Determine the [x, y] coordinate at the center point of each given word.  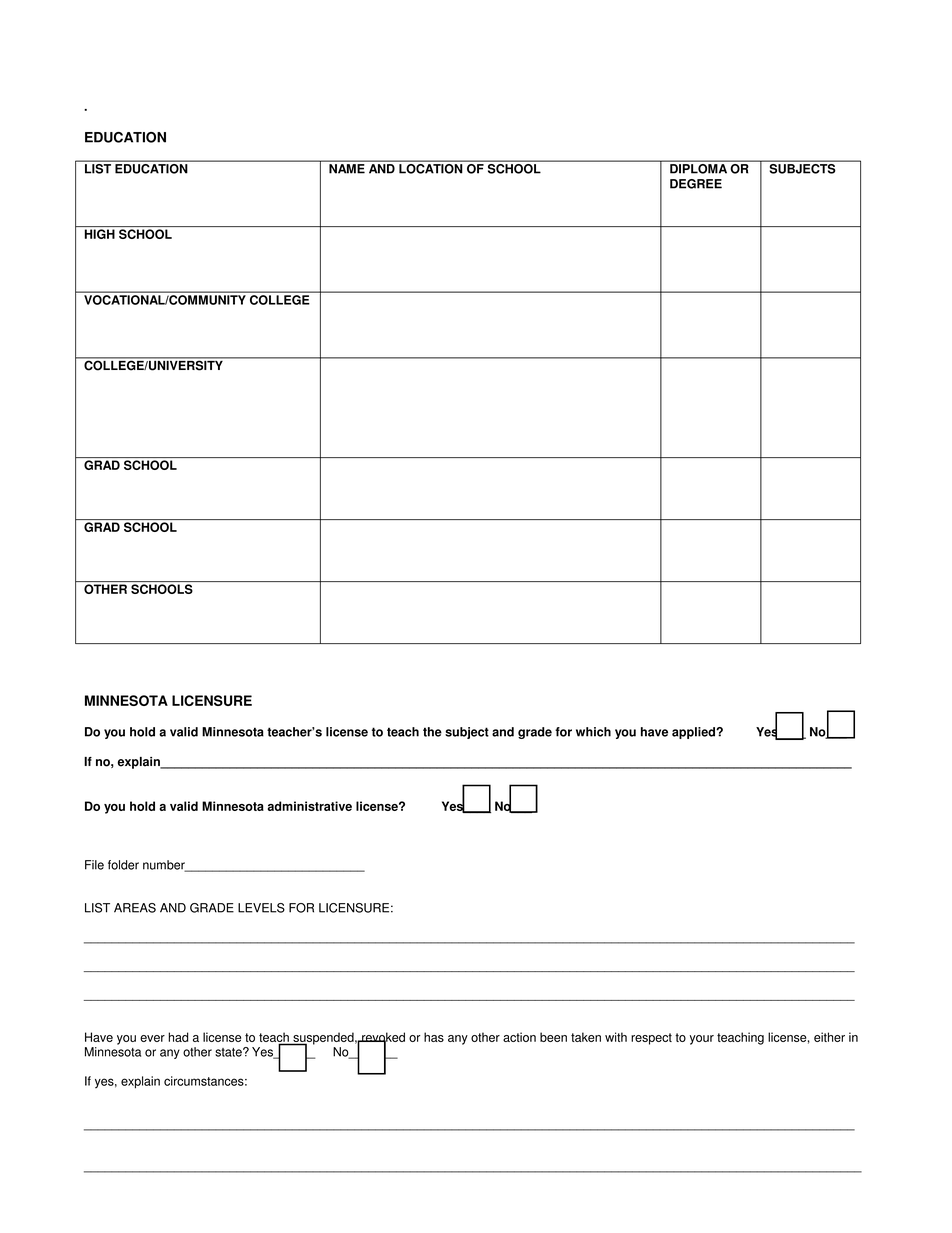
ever [152, 1038]
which [593, 732]
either [829, 1037]
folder [123, 865]
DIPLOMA [698, 169]
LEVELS [261, 908]
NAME [347, 168]
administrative [310, 806]
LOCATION [430, 169]
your [702, 1040]
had [178, 1037]
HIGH [100, 234]
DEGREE [696, 184]
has [434, 1037]
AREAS [135, 908]
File [94, 865]
